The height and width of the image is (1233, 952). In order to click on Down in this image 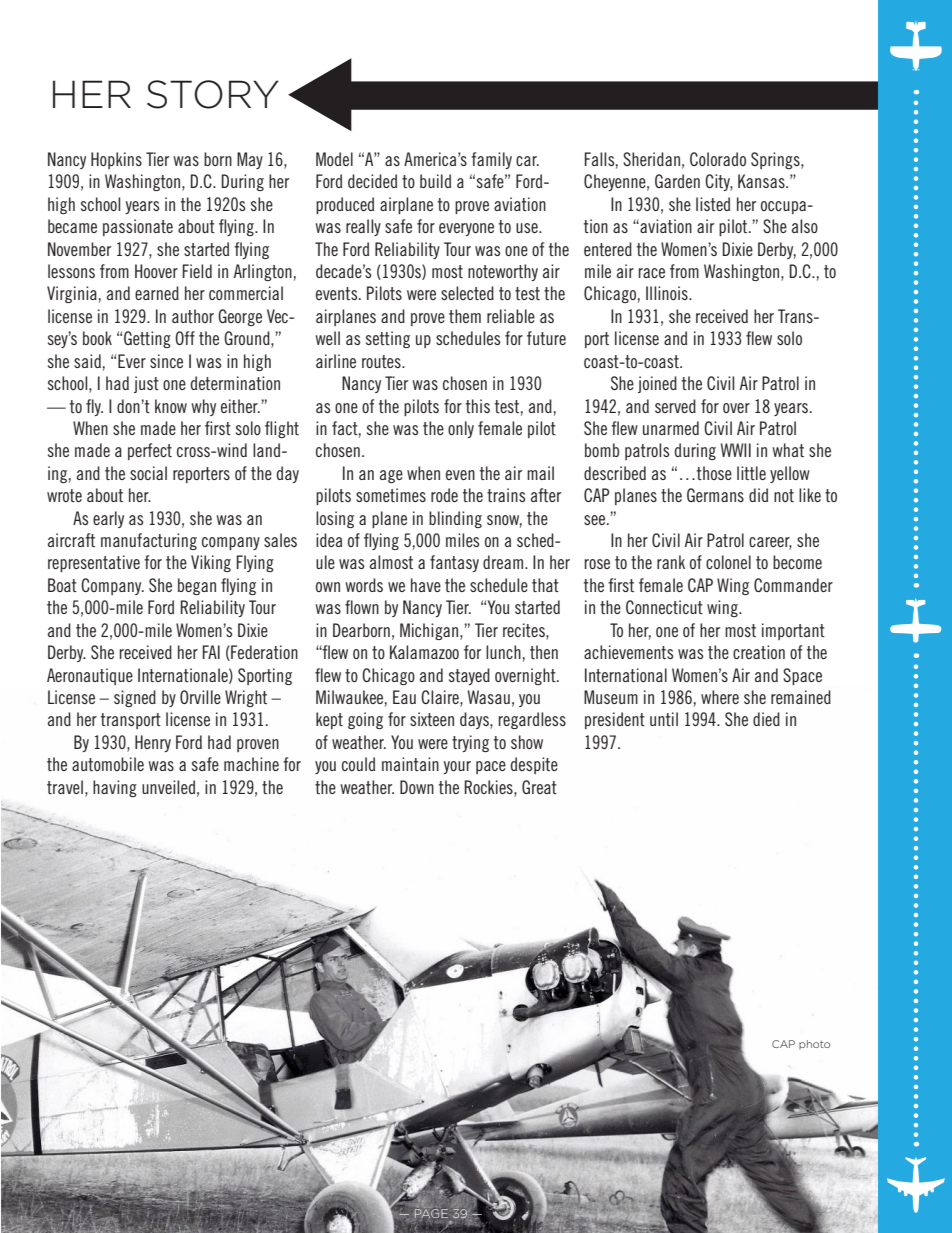, I will do `click(417, 787)`.
